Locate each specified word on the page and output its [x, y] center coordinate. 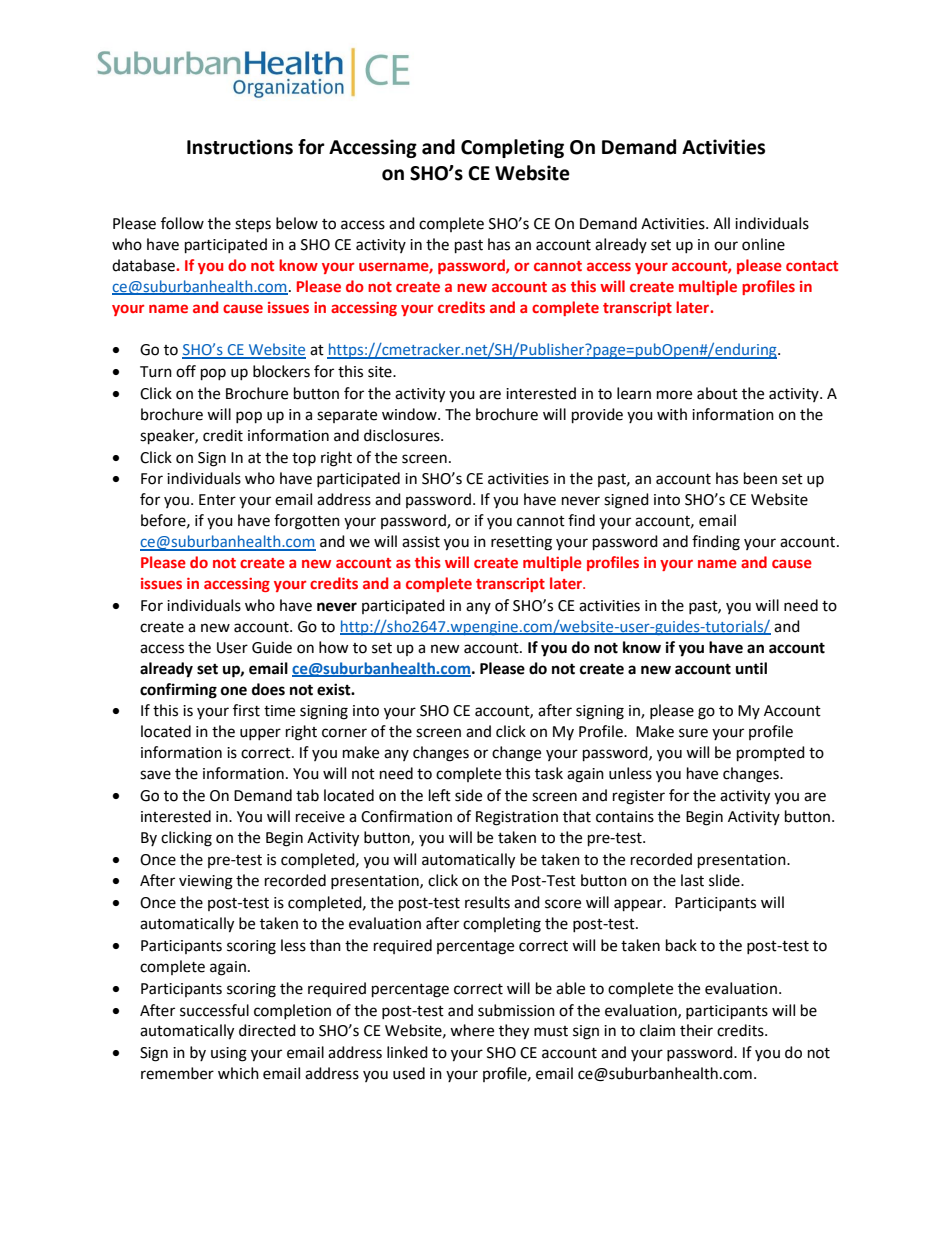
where [472, 1030]
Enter [217, 500]
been [760, 478]
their [696, 1030]
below [297, 223]
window [410, 414]
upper [260, 734]
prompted [771, 754]
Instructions [240, 147]
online [763, 244]
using [229, 1054]
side [468, 795]
